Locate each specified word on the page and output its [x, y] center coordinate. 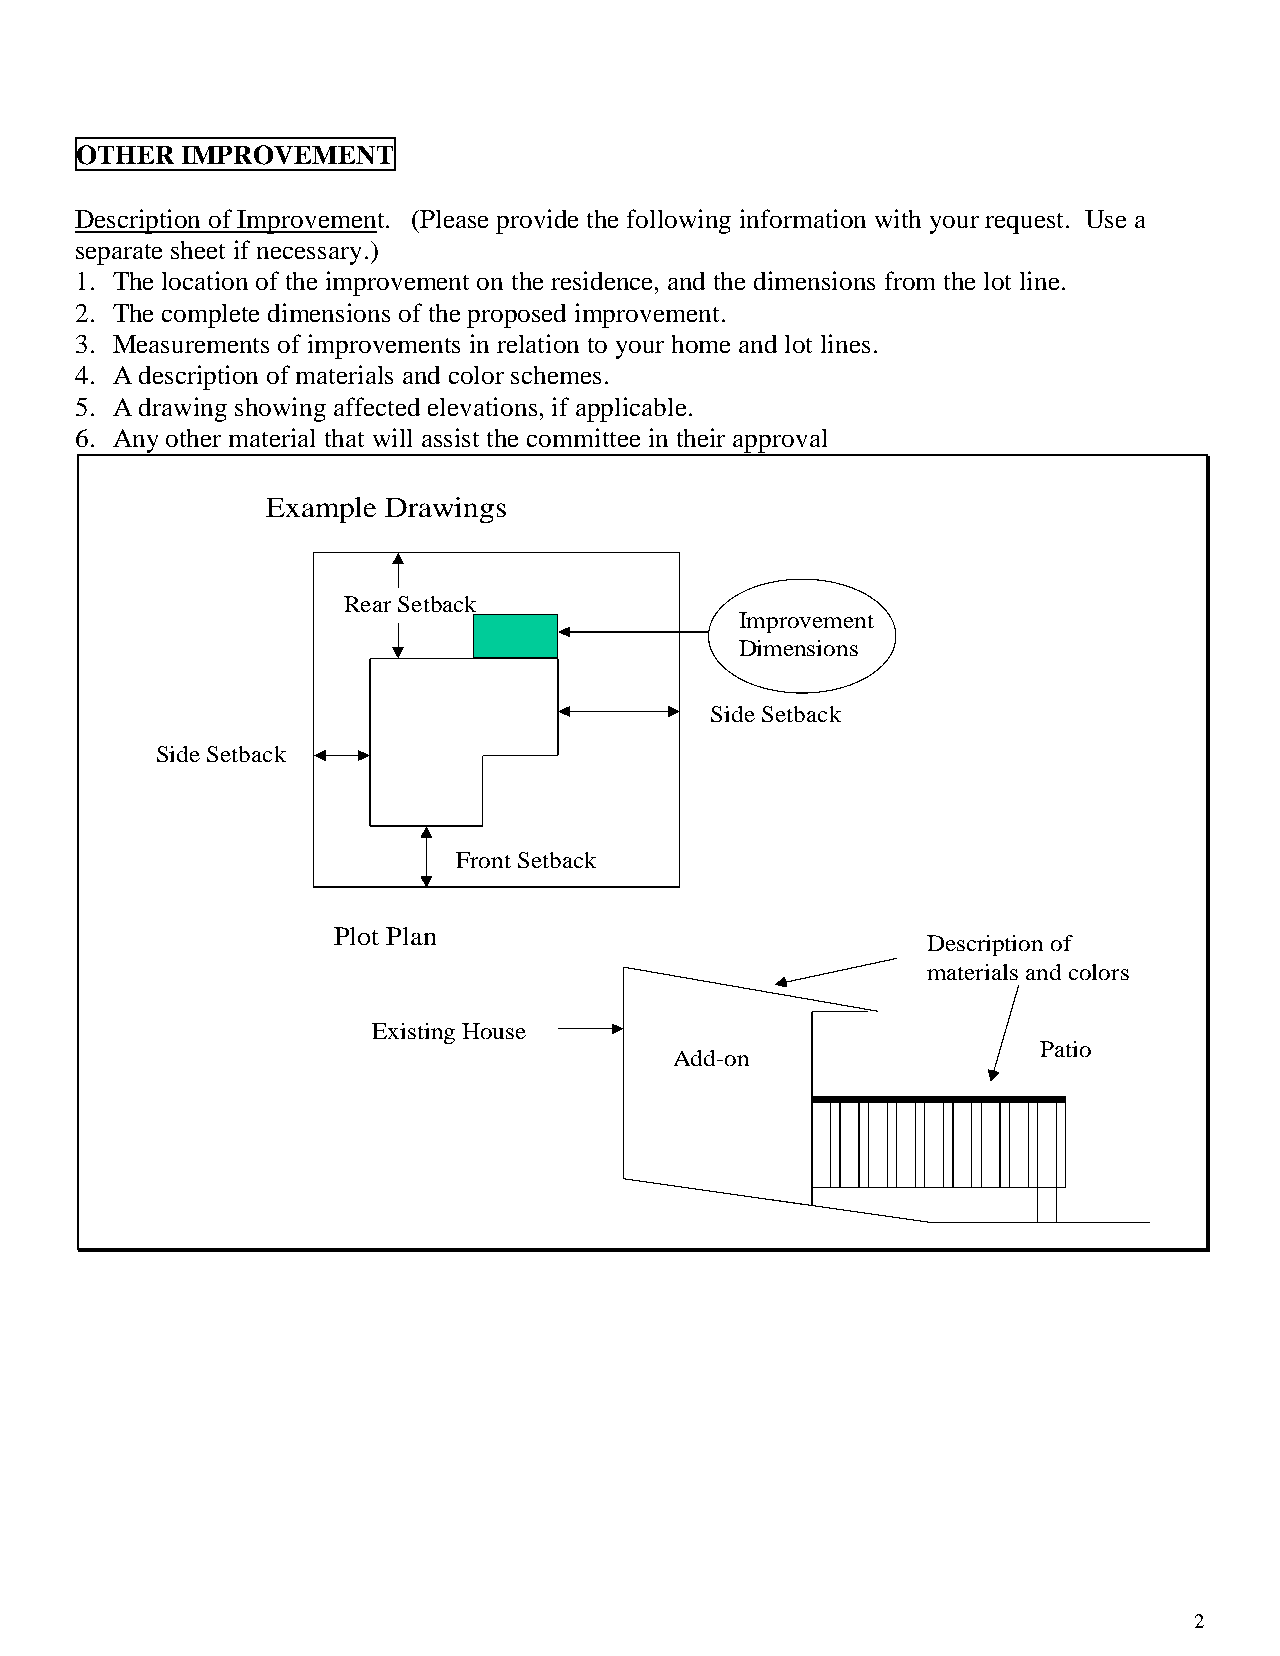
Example [321, 510]
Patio [1065, 1049]
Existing [413, 1033]
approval [781, 442]
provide [537, 221]
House [494, 1031]
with [898, 218]
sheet [198, 250]
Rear [367, 604]
